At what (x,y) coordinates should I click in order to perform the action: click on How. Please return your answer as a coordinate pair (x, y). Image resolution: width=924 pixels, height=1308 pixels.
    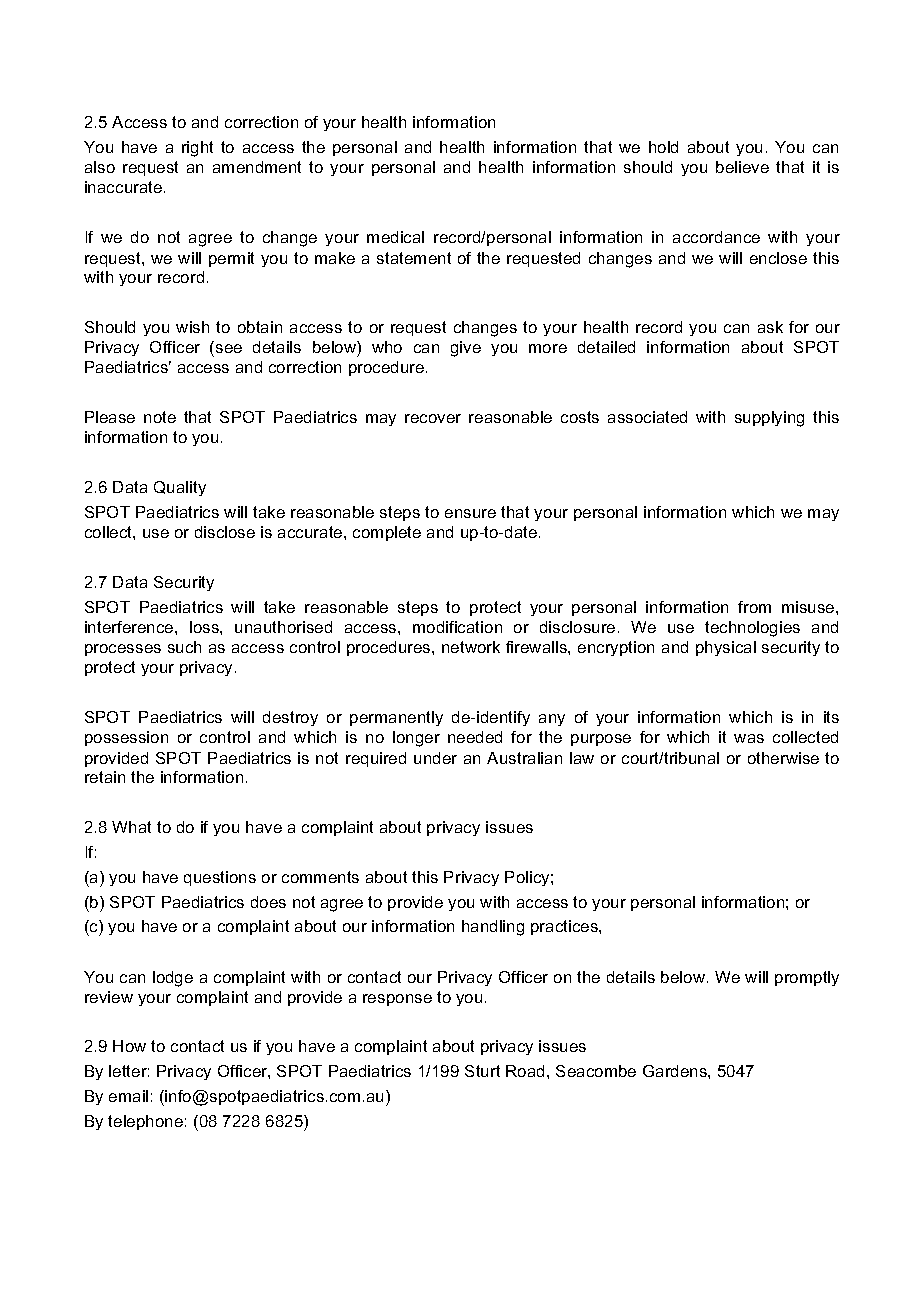
    Looking at the image, I should click on (129, 1046).
